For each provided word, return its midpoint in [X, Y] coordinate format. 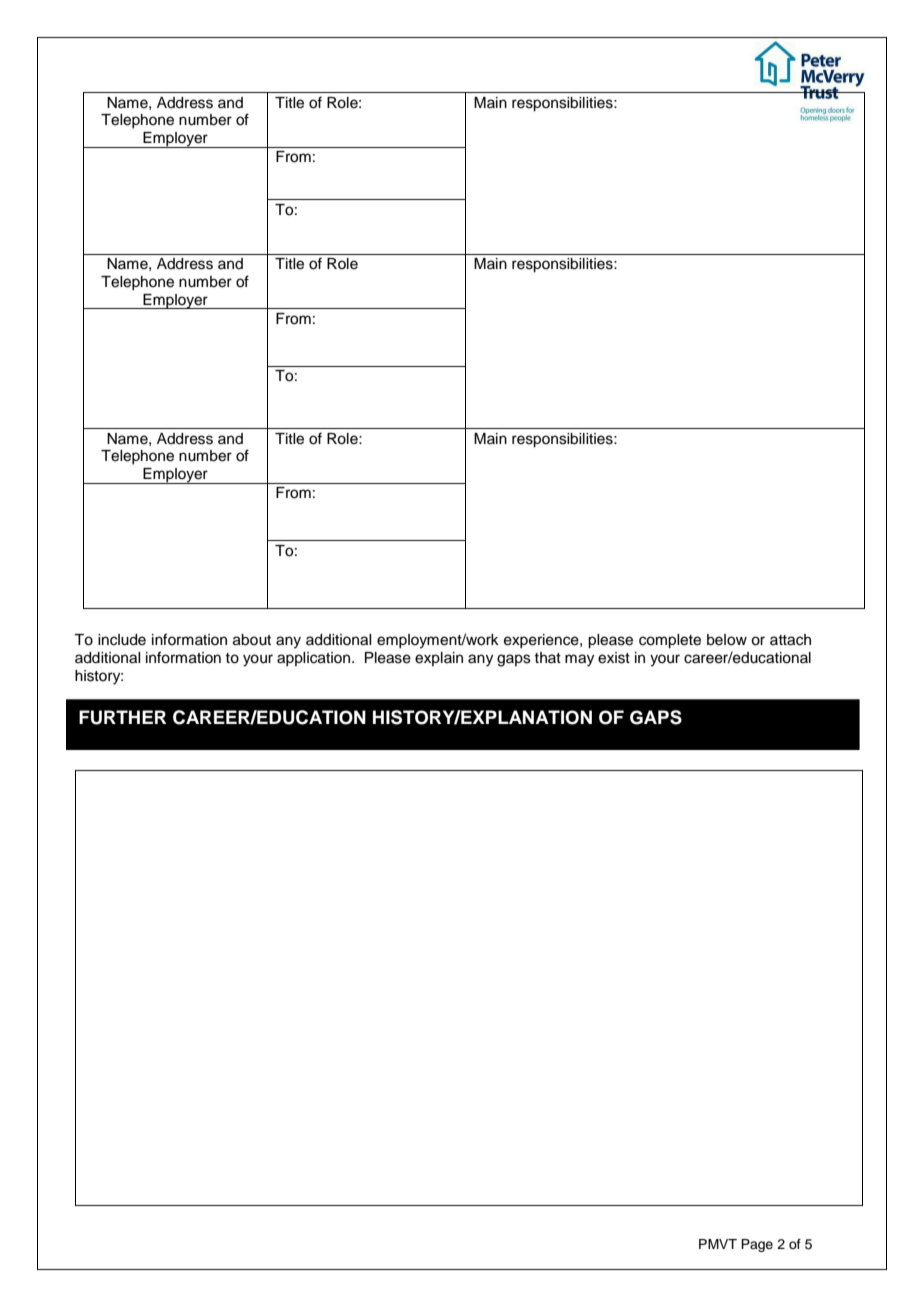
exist [614, 658]
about [252, 640]
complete [670, 641]
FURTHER [122, 717]
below [727, 640]
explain [439, 659]
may [579, 660]
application [315, 659]
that [547, 657]
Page [757, 1245]
